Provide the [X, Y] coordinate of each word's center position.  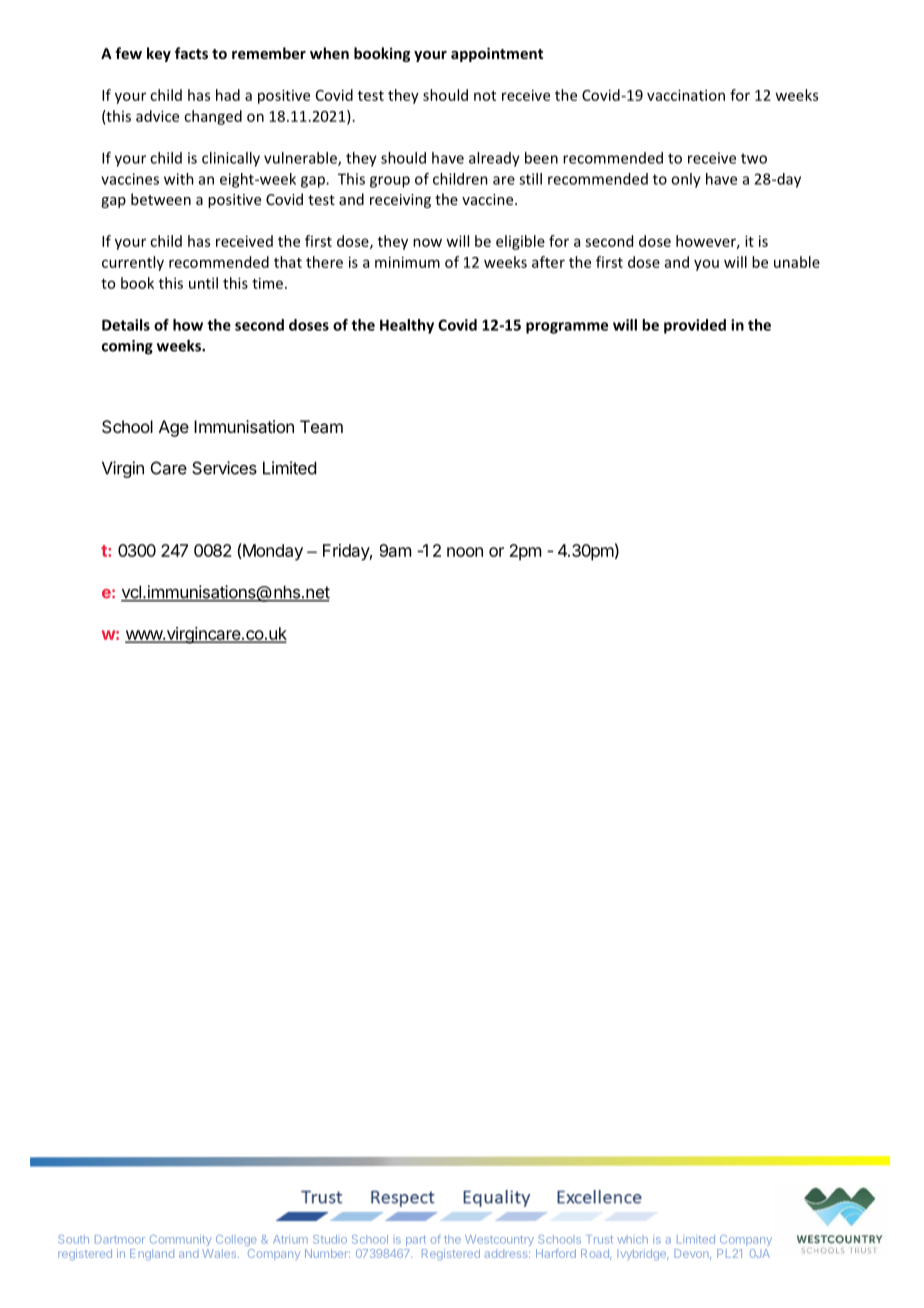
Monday [273, 552]
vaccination [686, 95]
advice [157, 116]
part [416, 1240]
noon [465, 552]
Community [181, 1240]
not [485, 96]
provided [695, 326]
